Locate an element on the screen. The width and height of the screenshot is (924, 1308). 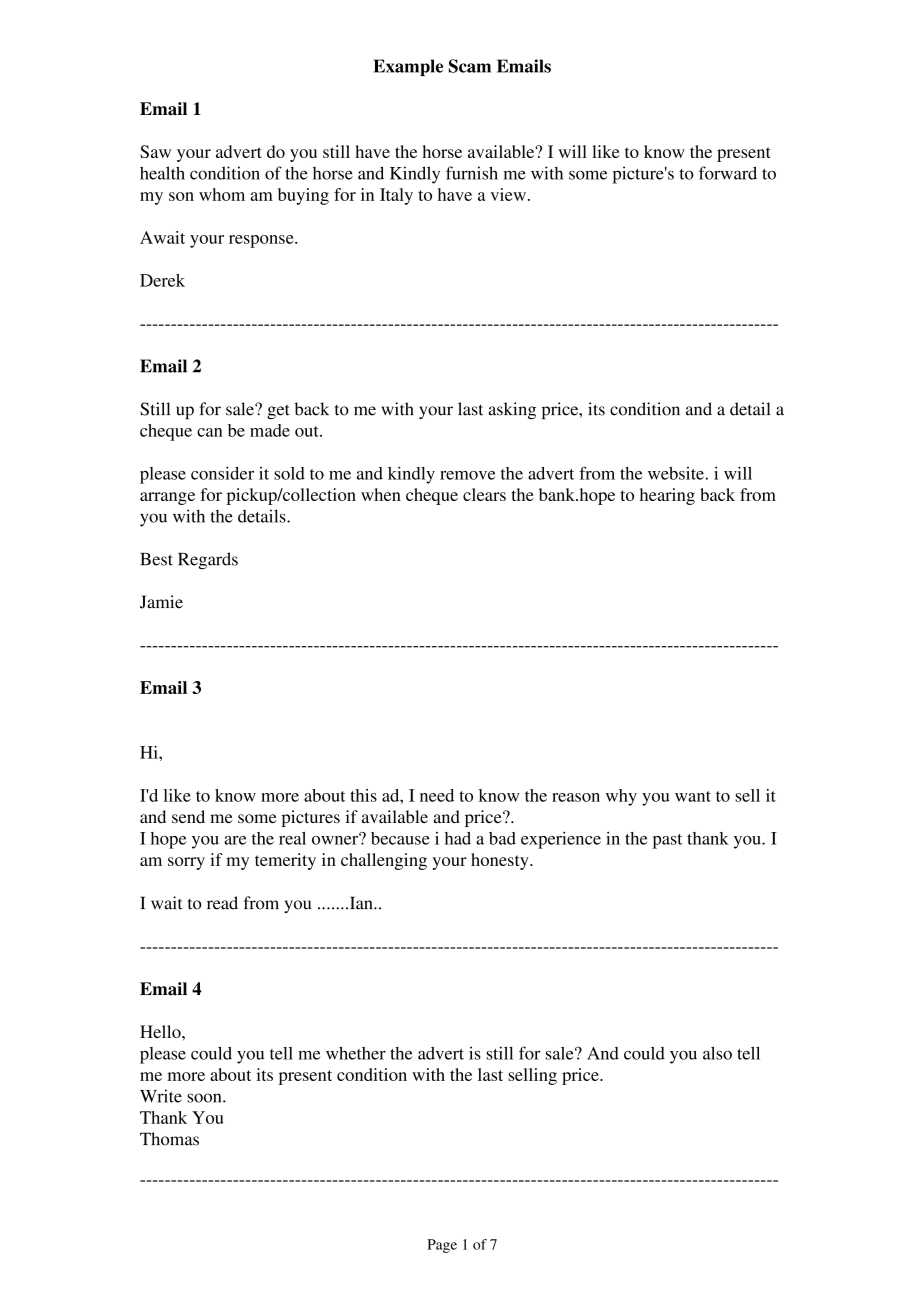
need is located at coordinates (437, 795).
